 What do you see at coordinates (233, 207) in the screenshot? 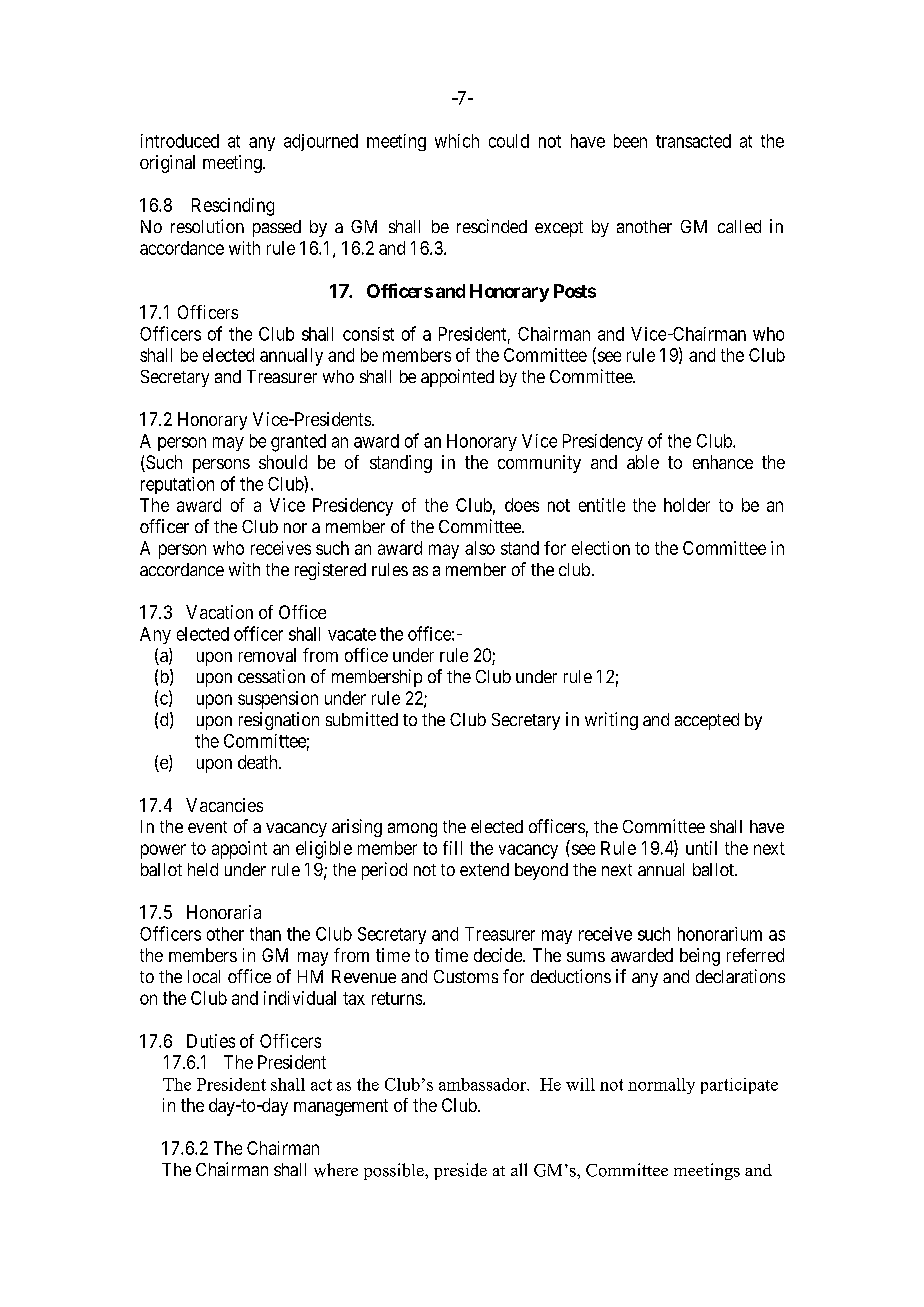
I see `Rescinding` at bounding box center [233, 207].
